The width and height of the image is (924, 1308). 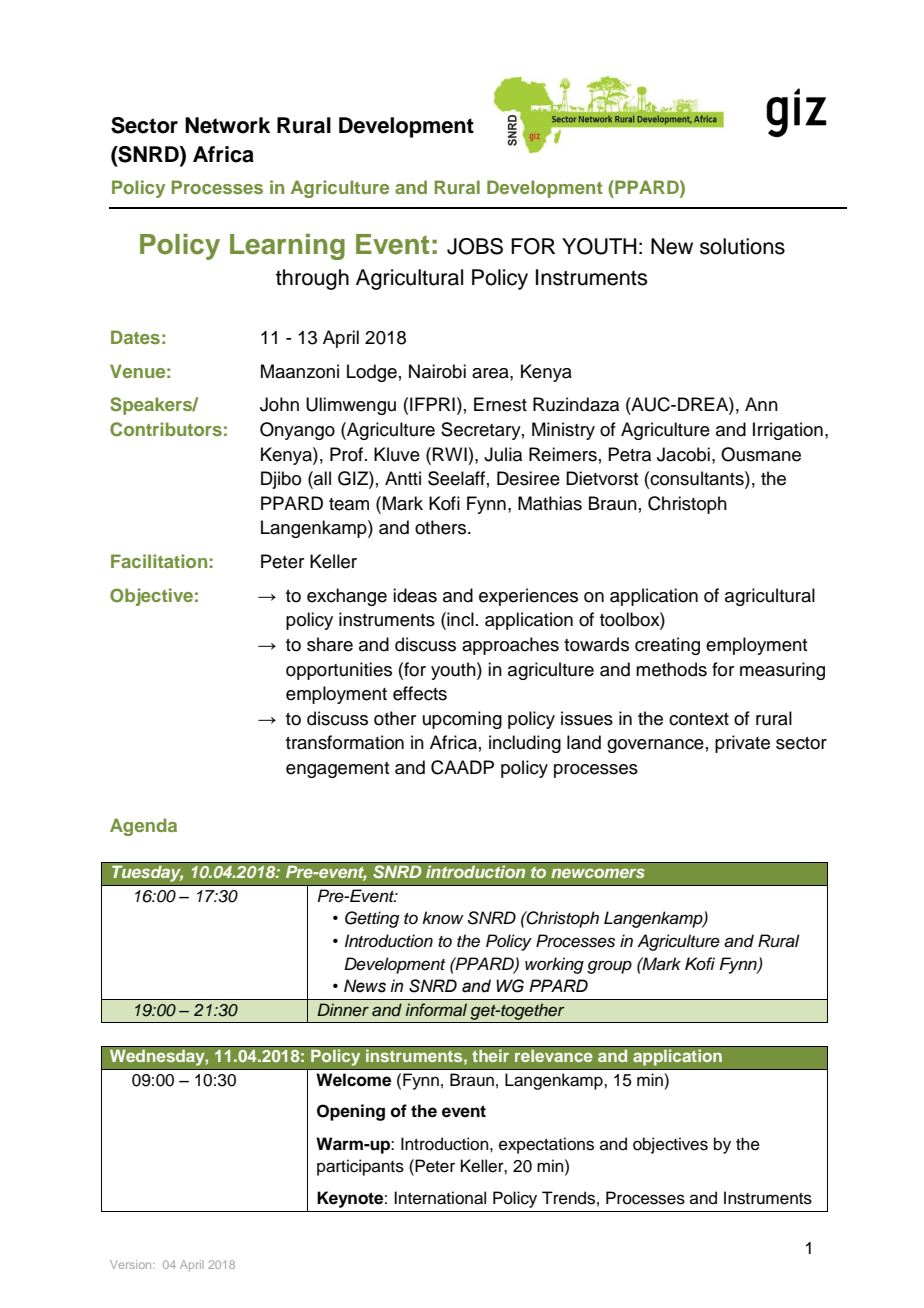 What do you see at coordinates (132, 1264) in the image?
I see `Version` at bounding box center [132, 1264].
